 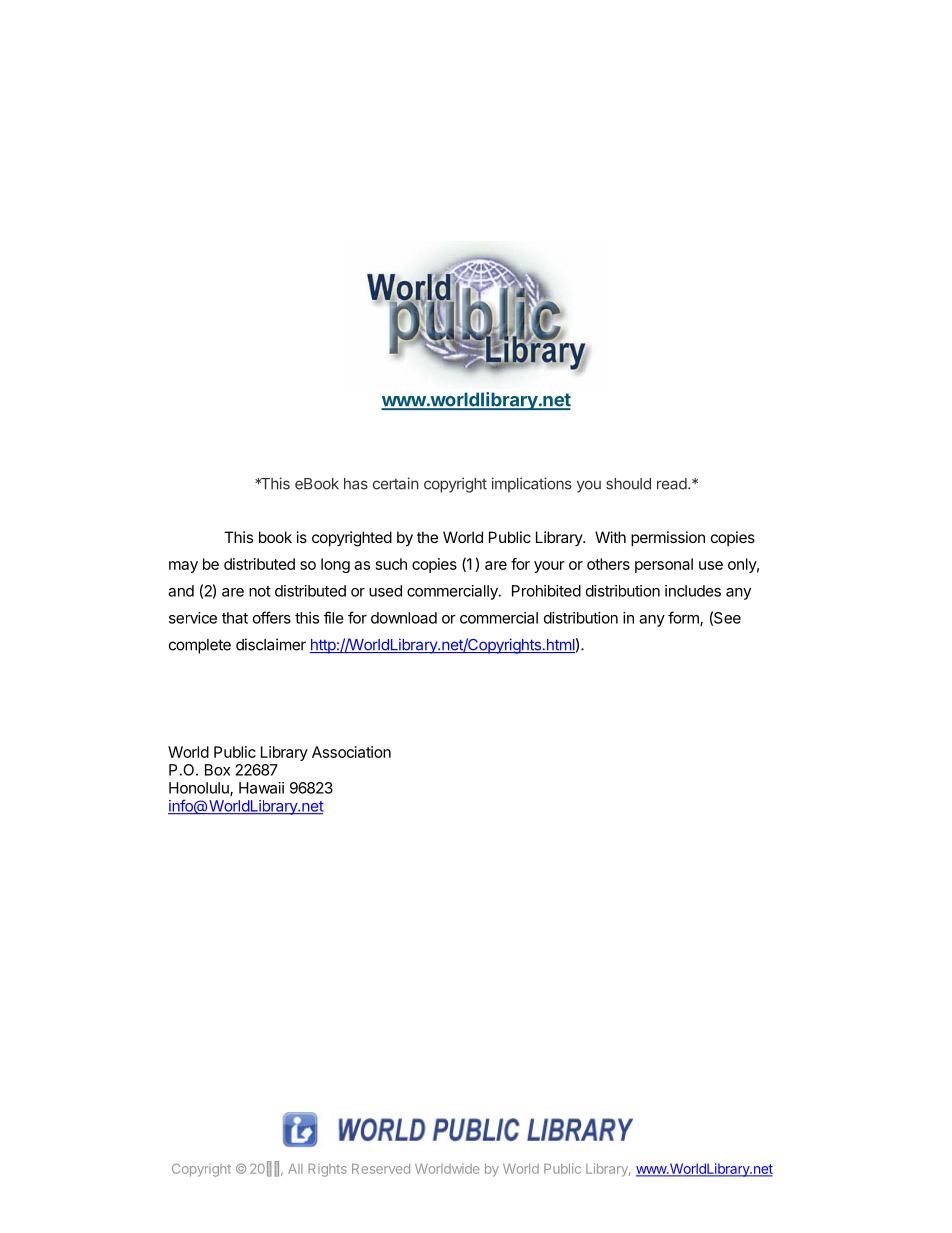 What do you see at coordinates (200, 646) in the screenshot?
I see `complete` at bounding box center [200, 646].
